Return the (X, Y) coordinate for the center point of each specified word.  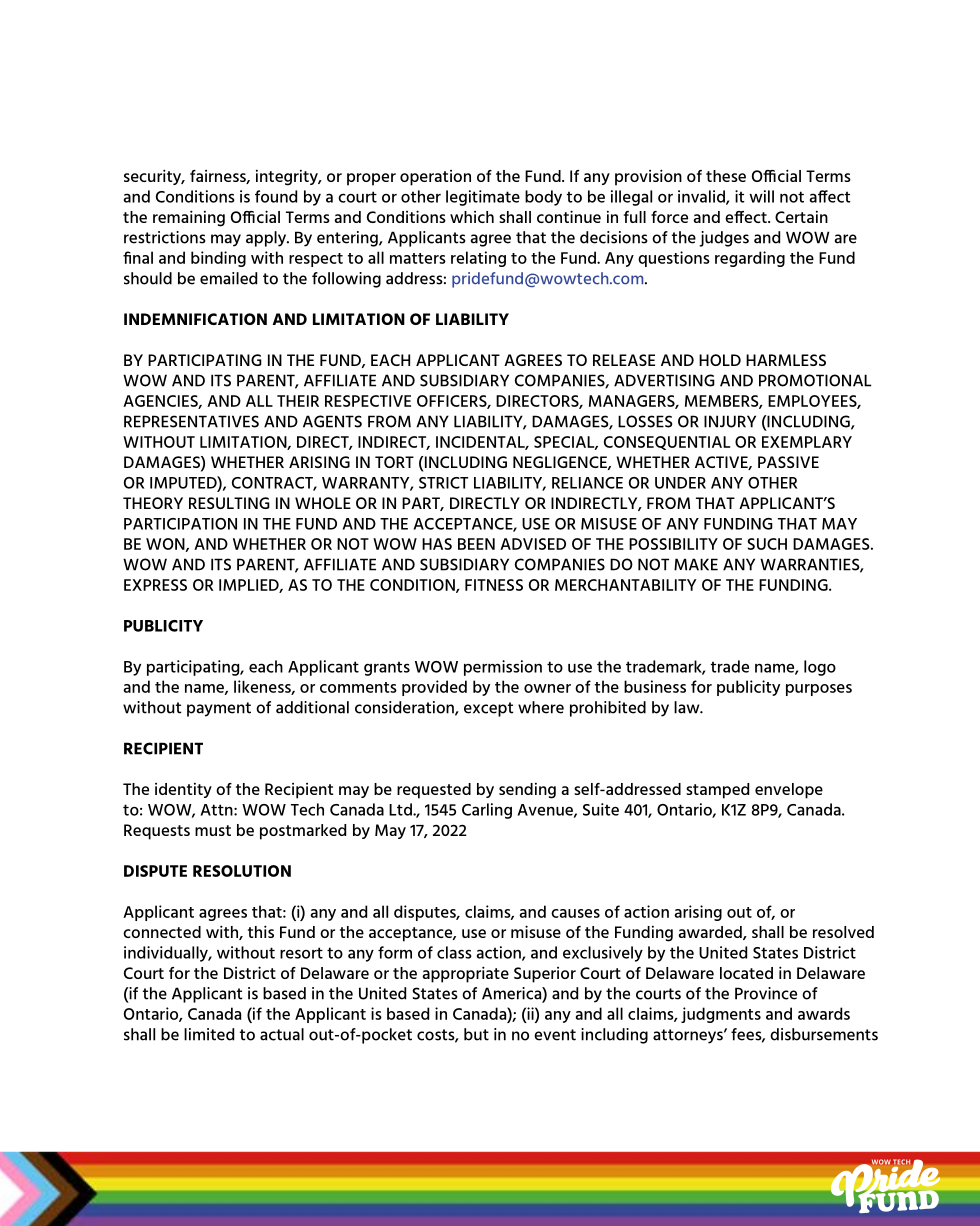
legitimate (483, 198)
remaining (189, 218)
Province (766, 993)
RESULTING (229, 503)
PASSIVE (788, 462)
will (761, 196)
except (489, 709)
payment (219, 709)
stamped (717, 791)
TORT (394, 462)
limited (209, 1034)
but (476, 1034)
